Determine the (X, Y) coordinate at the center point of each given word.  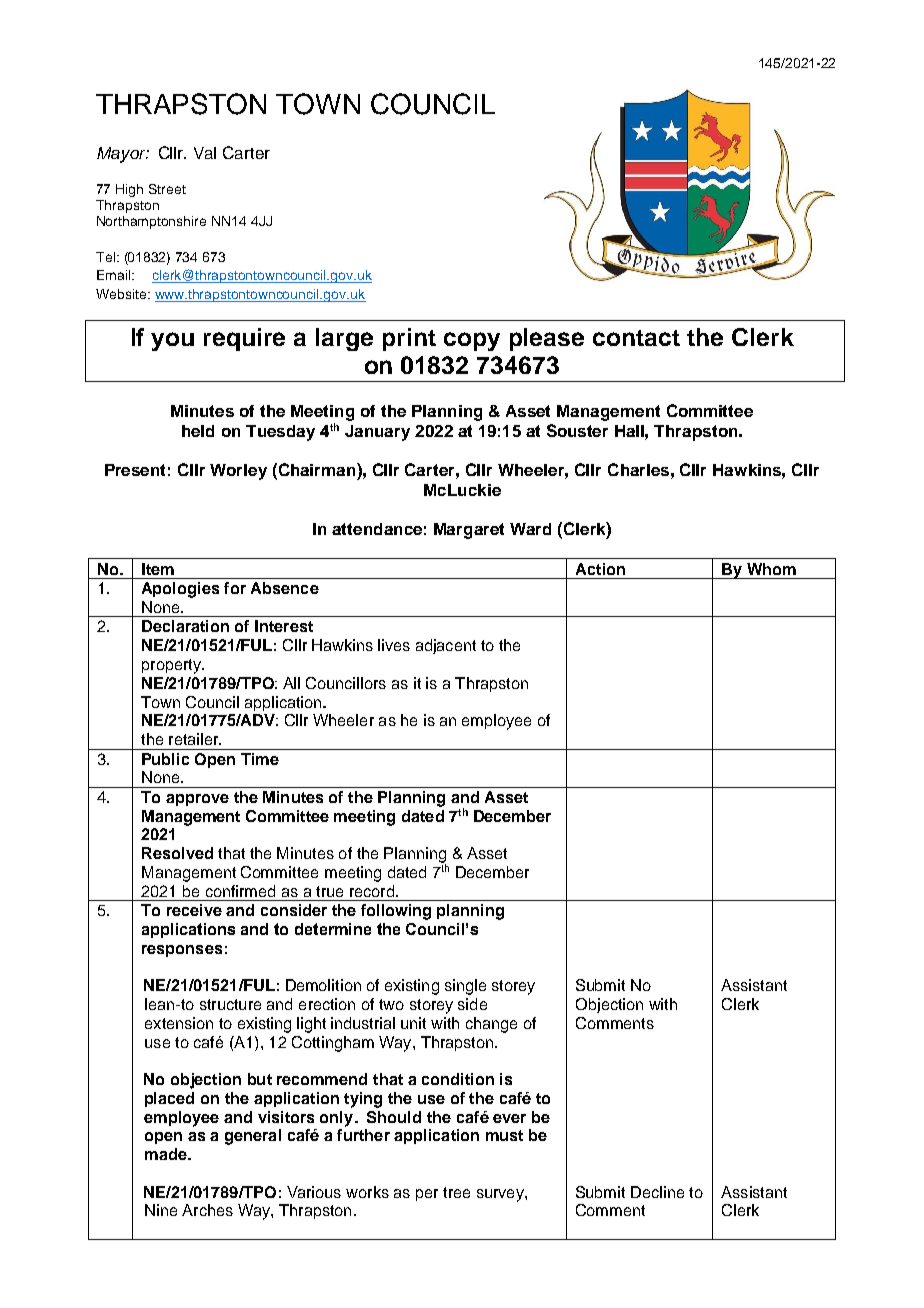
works (367, 1192)
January (377, 433)
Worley (238, 472)
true (329, 891)
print (409, 339)
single (465, 987)
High (129, 190)
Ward (530, 529)
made (167, 1154)
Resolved (177, 853)
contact (636, 338)
